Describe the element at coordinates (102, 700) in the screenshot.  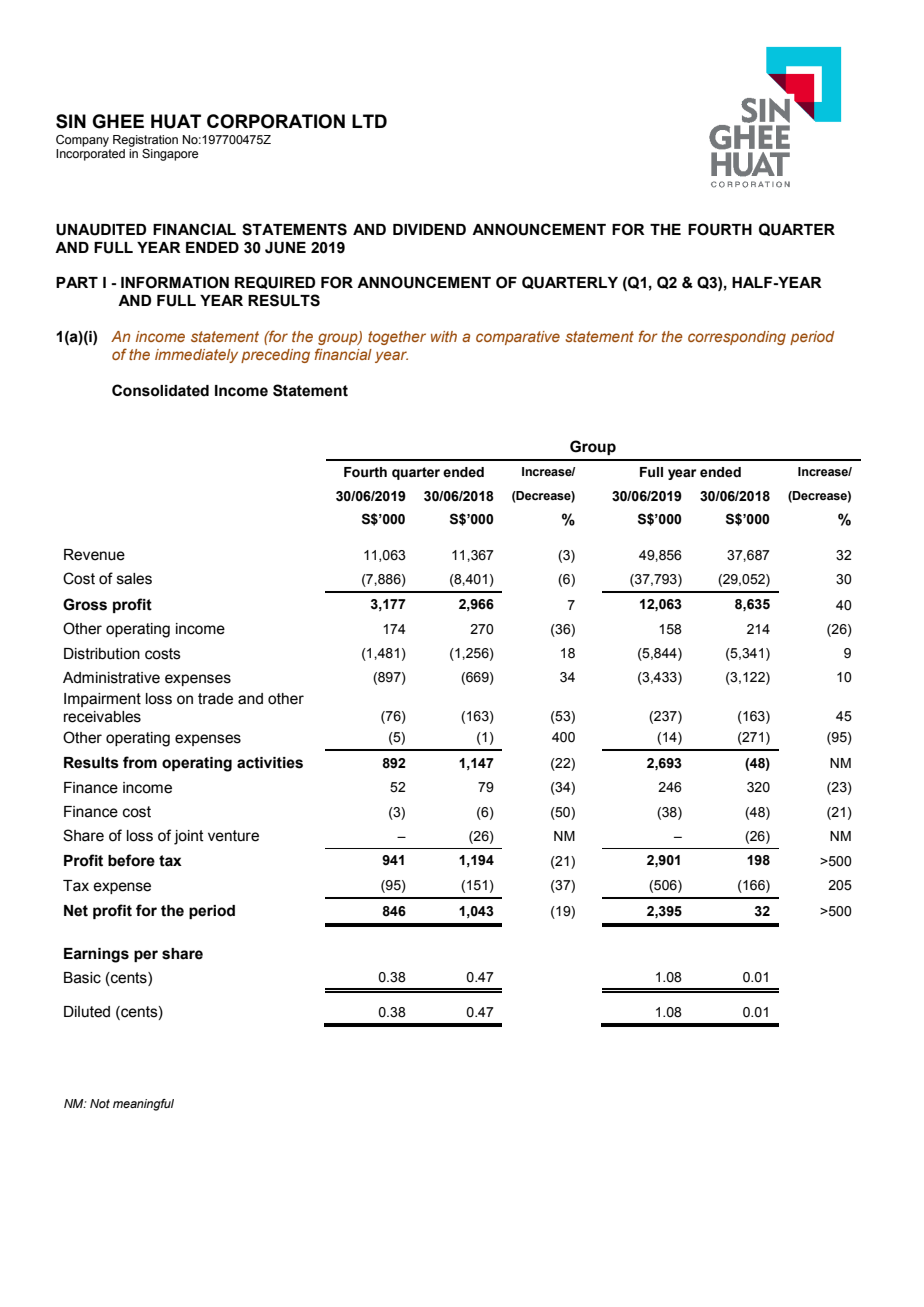
I see `Impairment` at that location.
